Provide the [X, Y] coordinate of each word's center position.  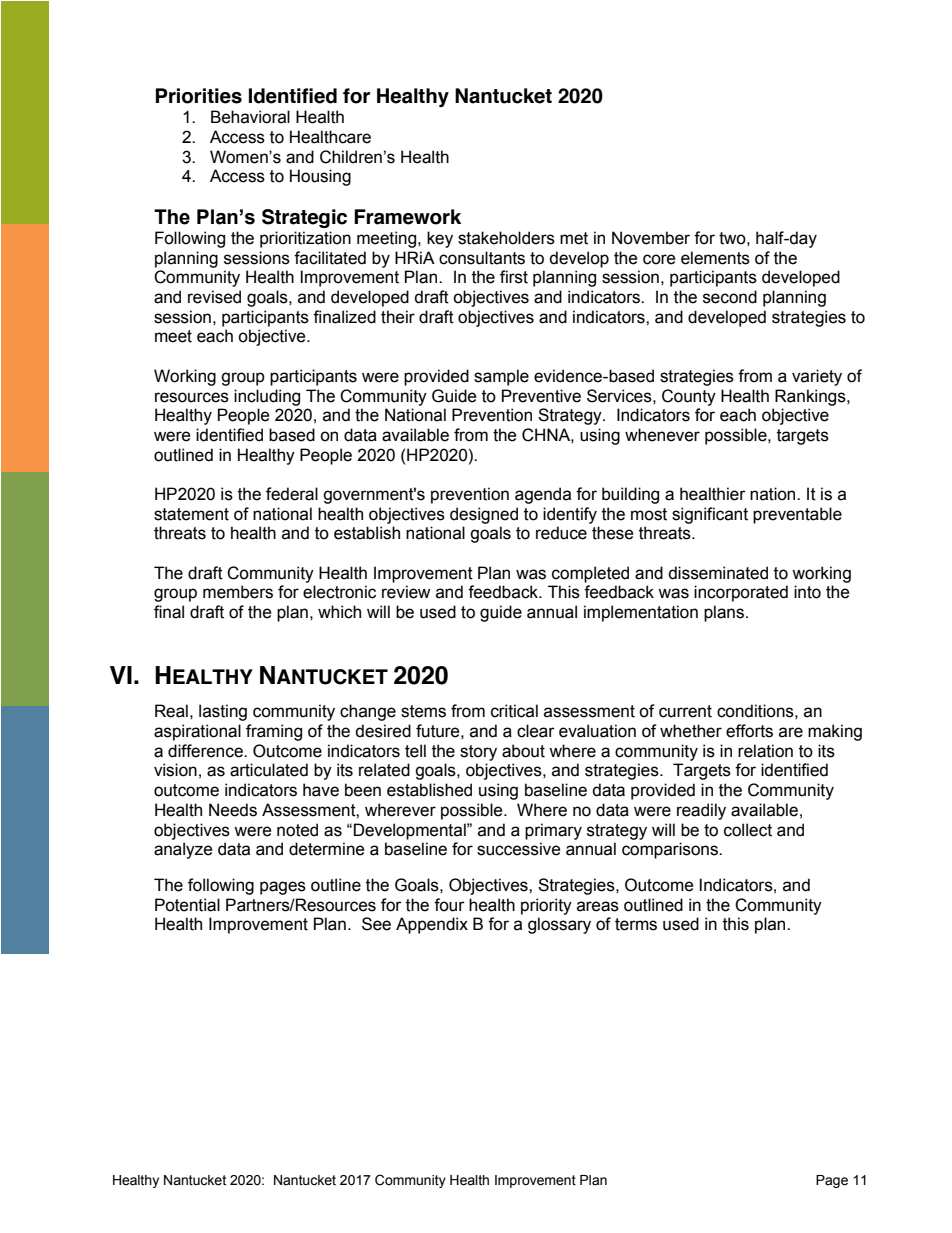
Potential [187, 905]
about [523, 751]
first [514, 277]
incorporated [741, 593]
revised [214, 297]
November [651, 238]
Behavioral [250, 117]
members [238, 592]
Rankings [811, 397]
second [730, 297]
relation [765, 751]
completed [590, 574]
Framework [407, 217]
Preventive [541, 396]
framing [274, 732]
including [267, 397]
